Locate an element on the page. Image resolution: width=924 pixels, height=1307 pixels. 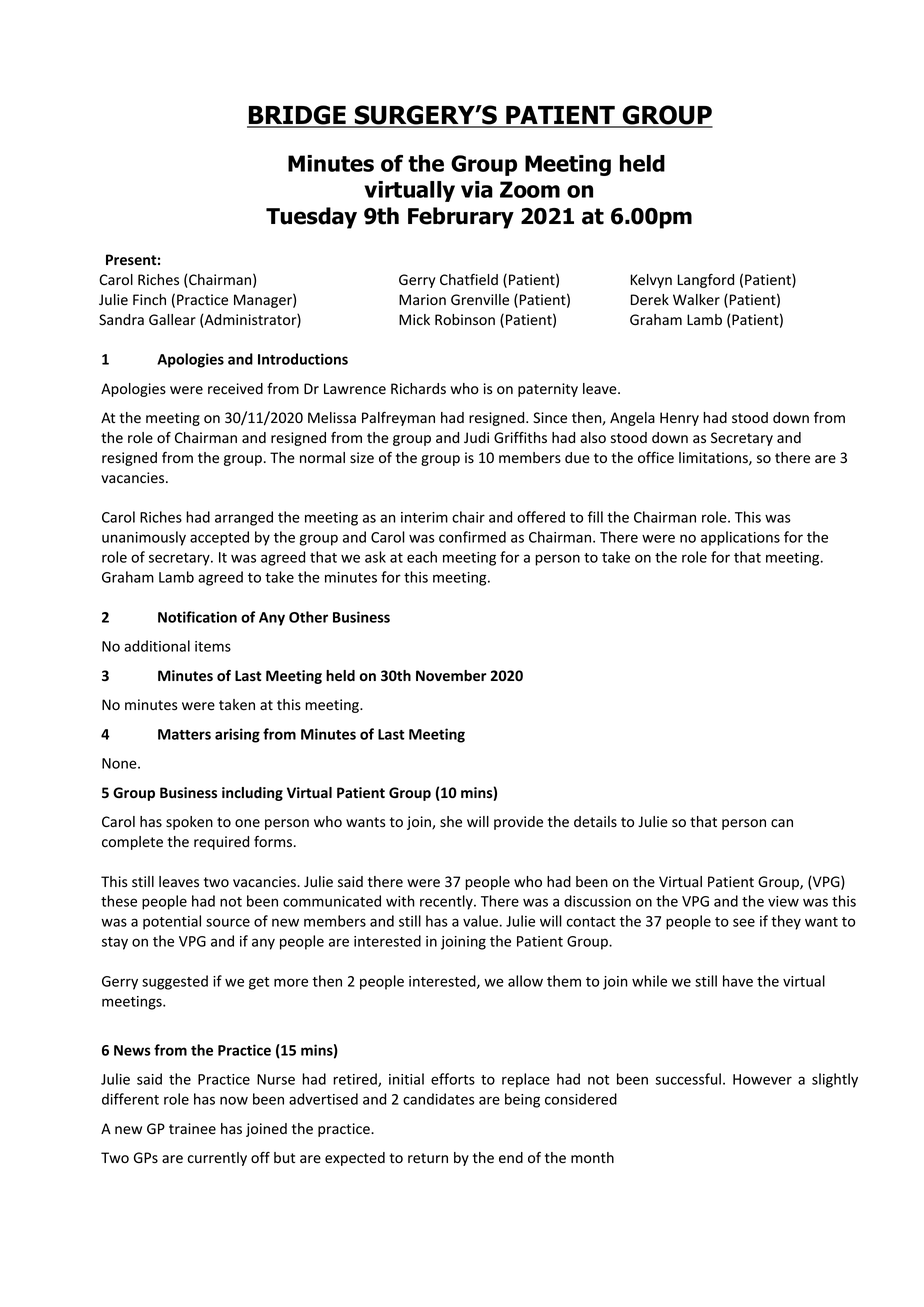
value is located at coordinates (480, 921).
